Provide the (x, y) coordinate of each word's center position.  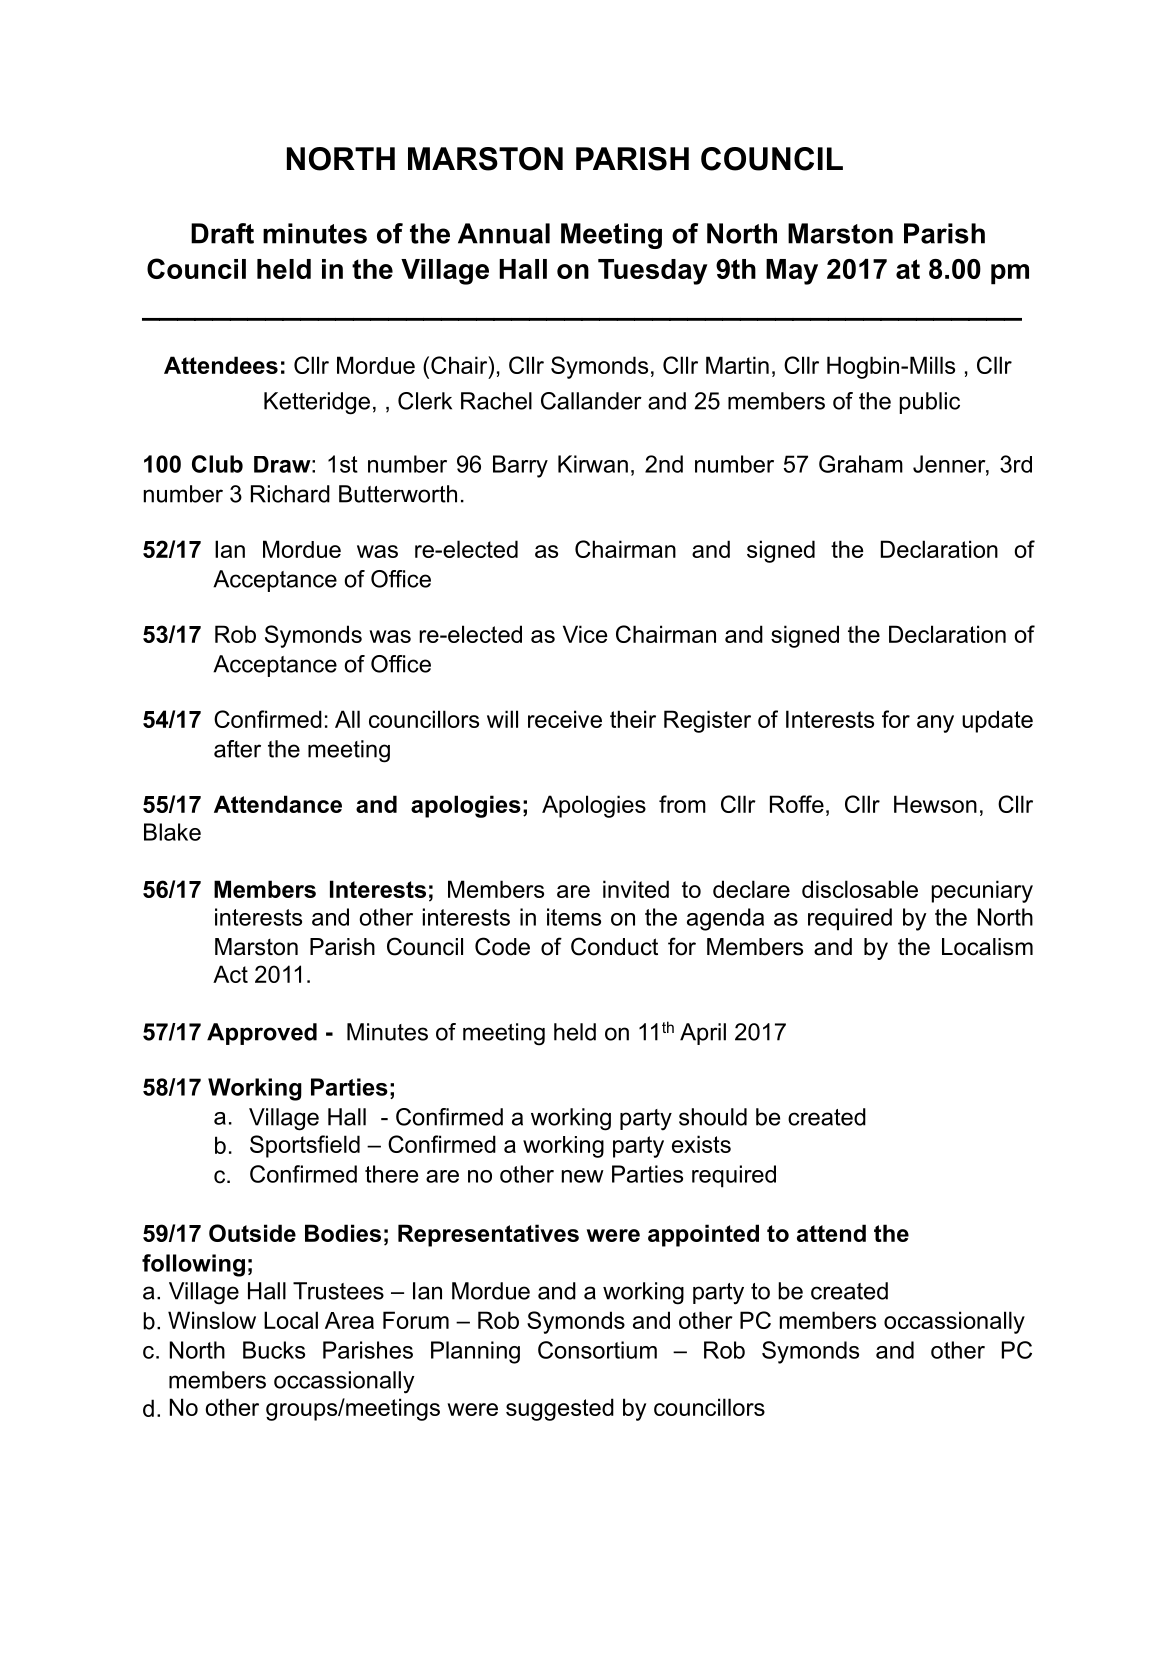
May (792, 272)
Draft (222, 233)
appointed (703, 1235)
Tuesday (653, 272)
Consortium (597, 1350)
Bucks (274, 1350)
